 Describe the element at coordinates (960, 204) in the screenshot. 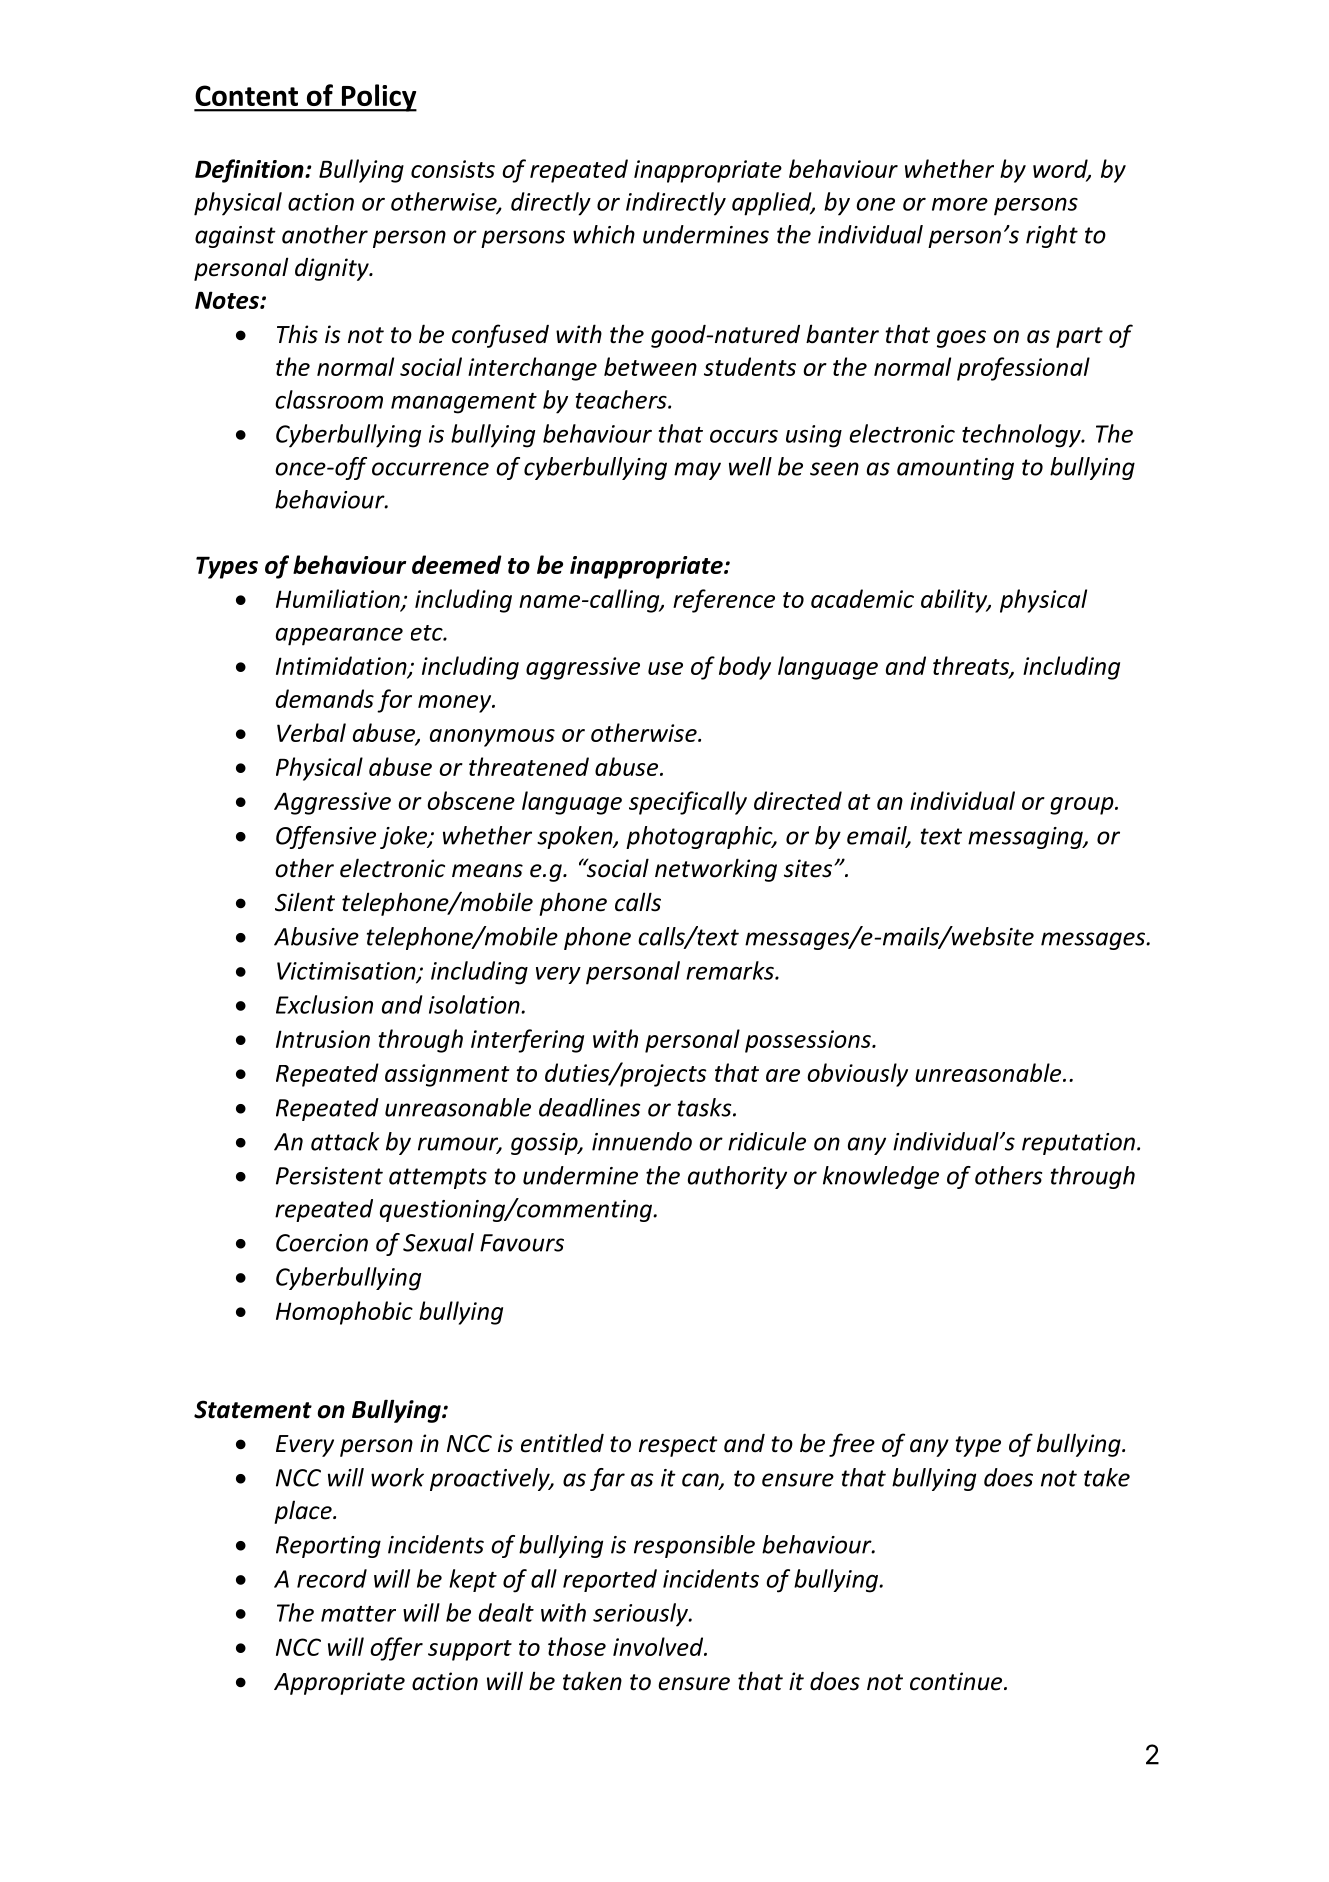

I see `more` at that location.
